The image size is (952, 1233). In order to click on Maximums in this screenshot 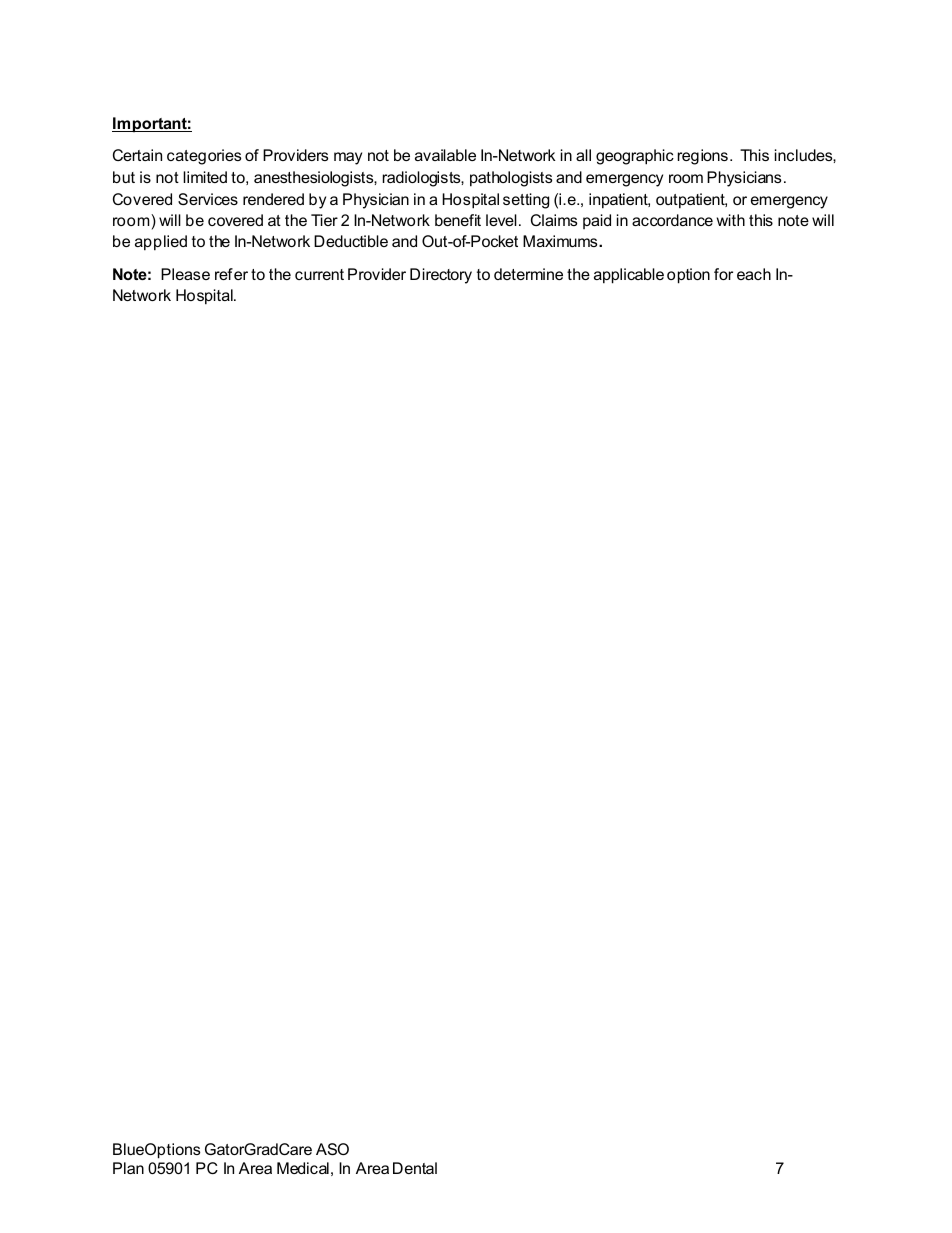, I will do `click(561, 241)`.
